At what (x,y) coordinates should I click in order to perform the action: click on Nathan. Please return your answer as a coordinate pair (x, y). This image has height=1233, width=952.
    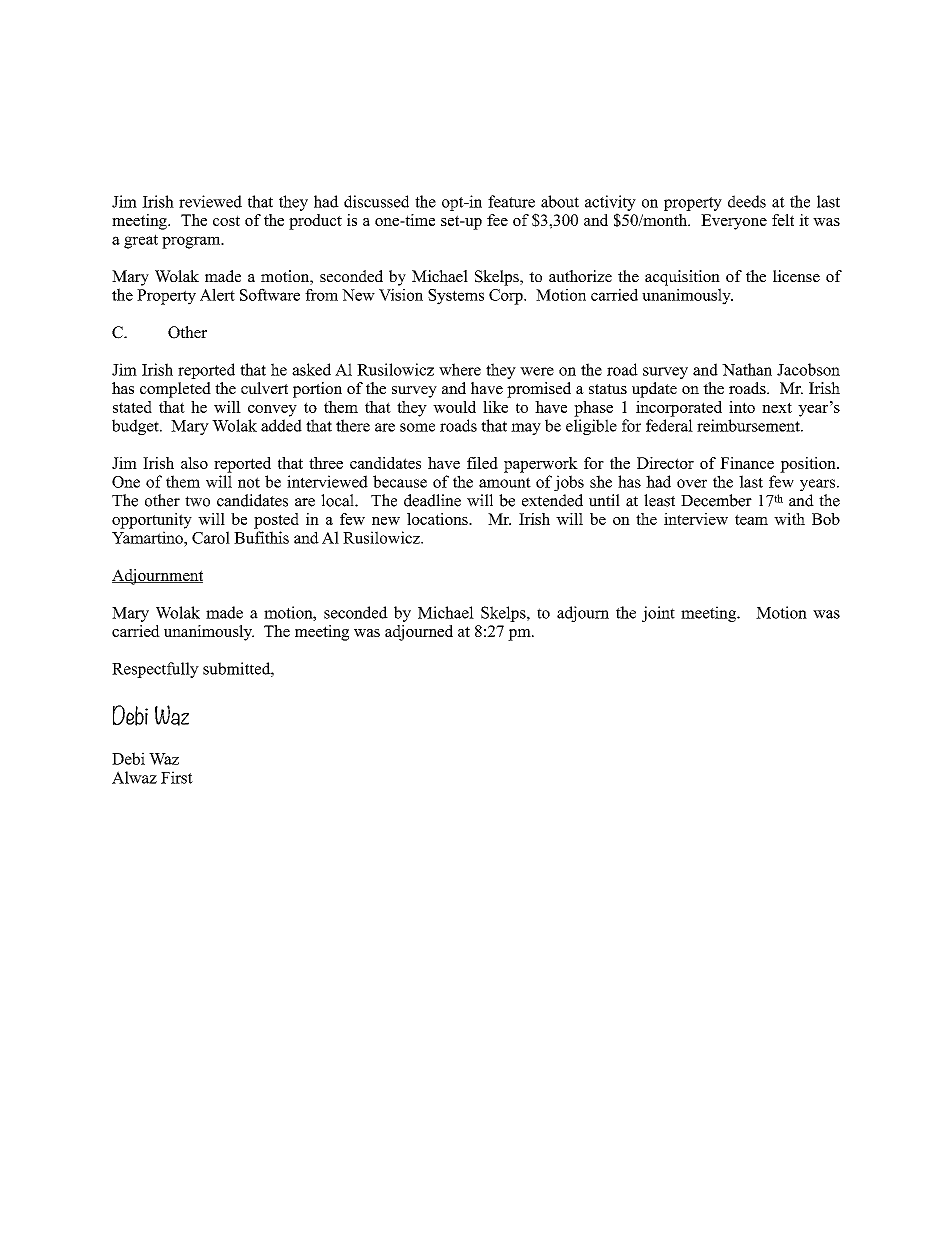
    Looking at the image, I should click on (747, 369).
